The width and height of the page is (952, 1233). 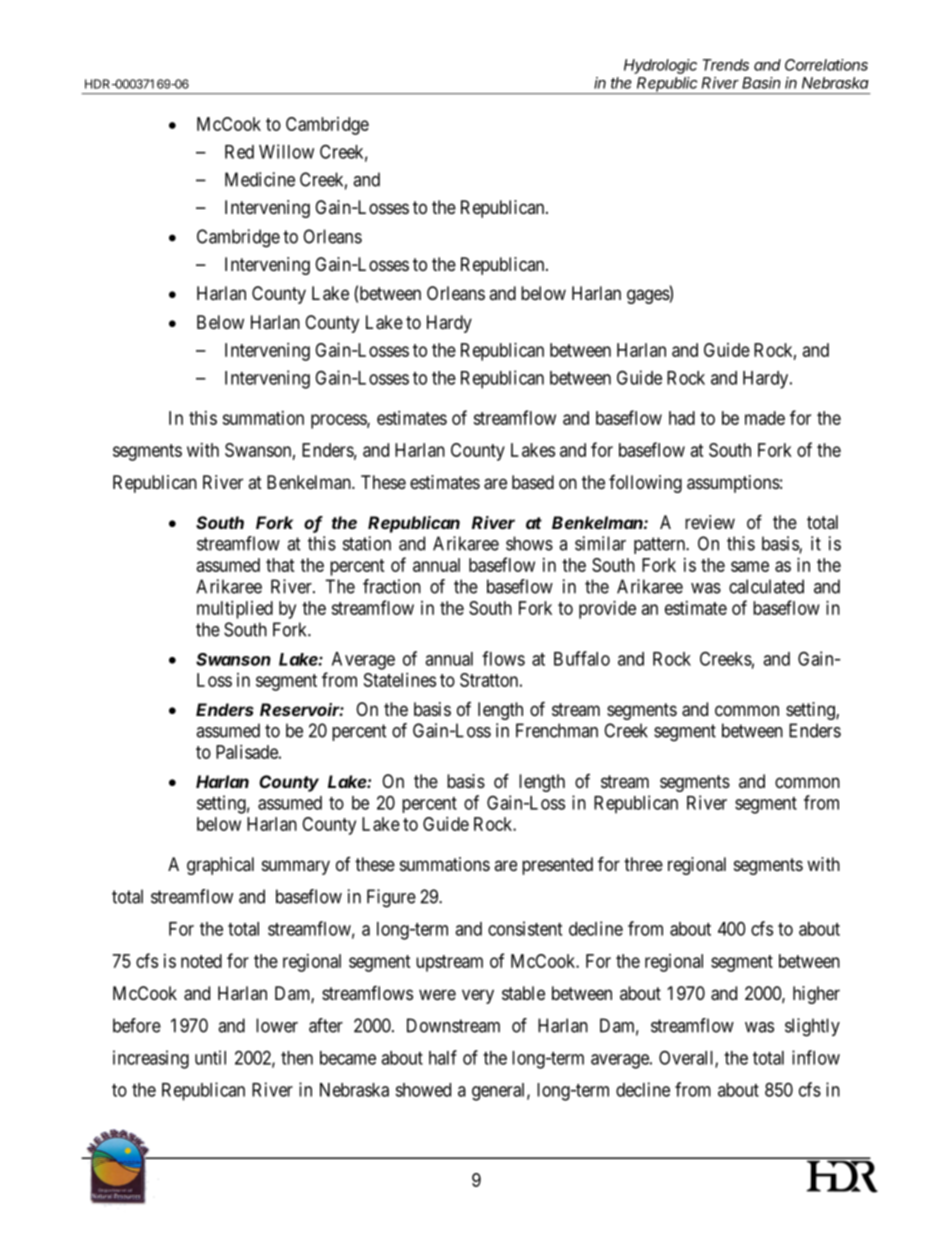 I want to click on graphical, so click(x=220, y=866).
